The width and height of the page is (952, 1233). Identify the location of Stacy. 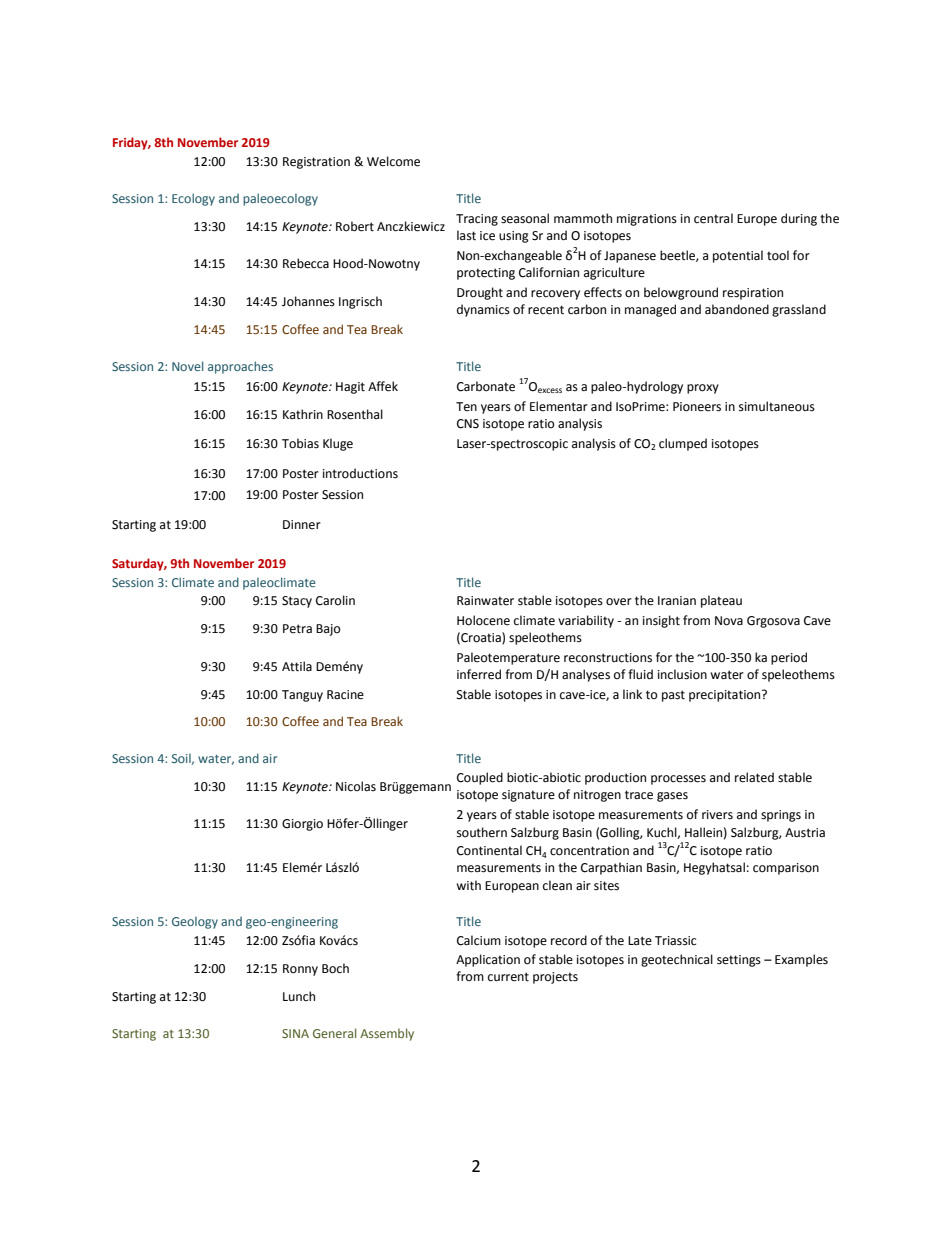
(297, 602).
